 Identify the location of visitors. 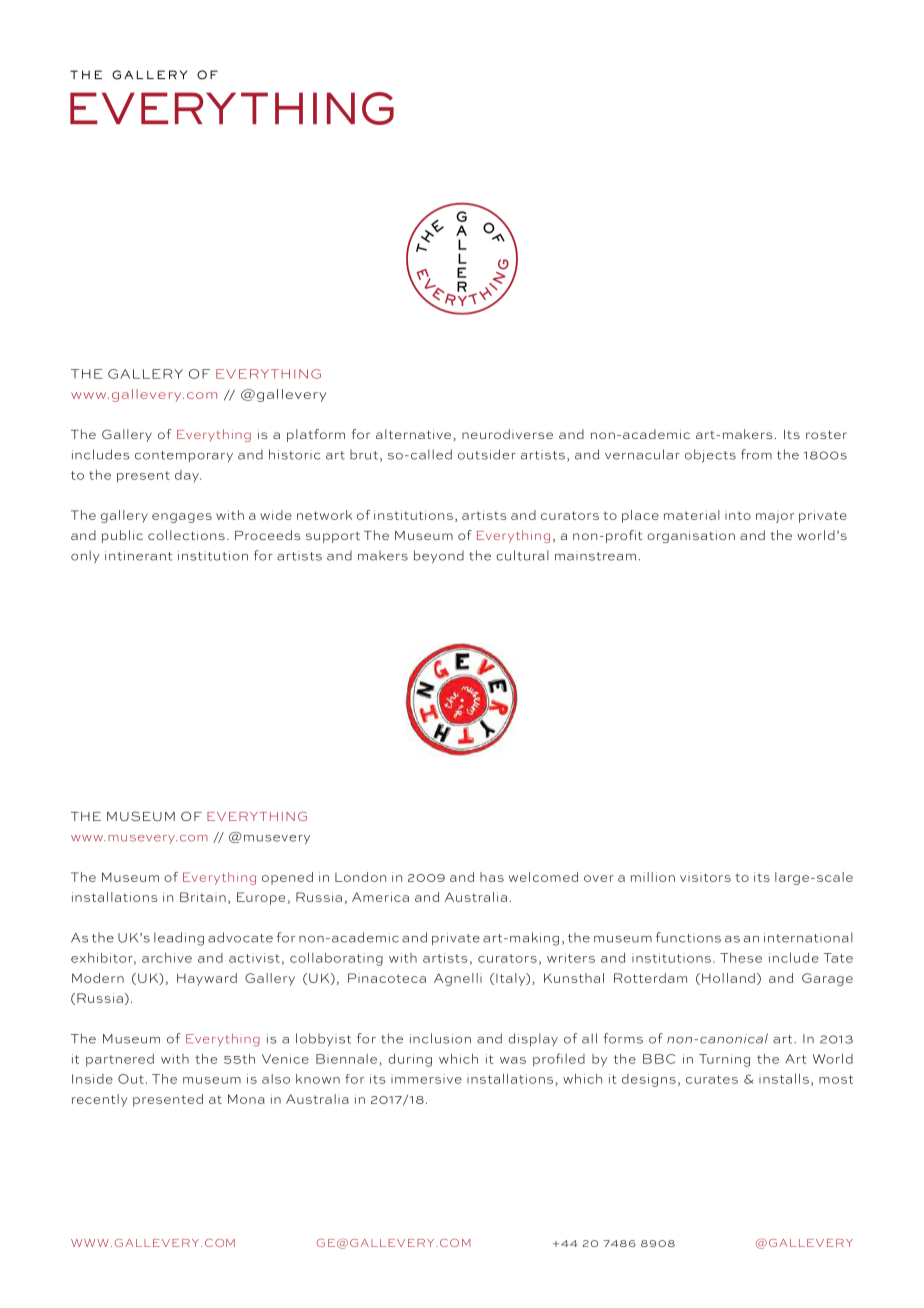
(705, 877).
